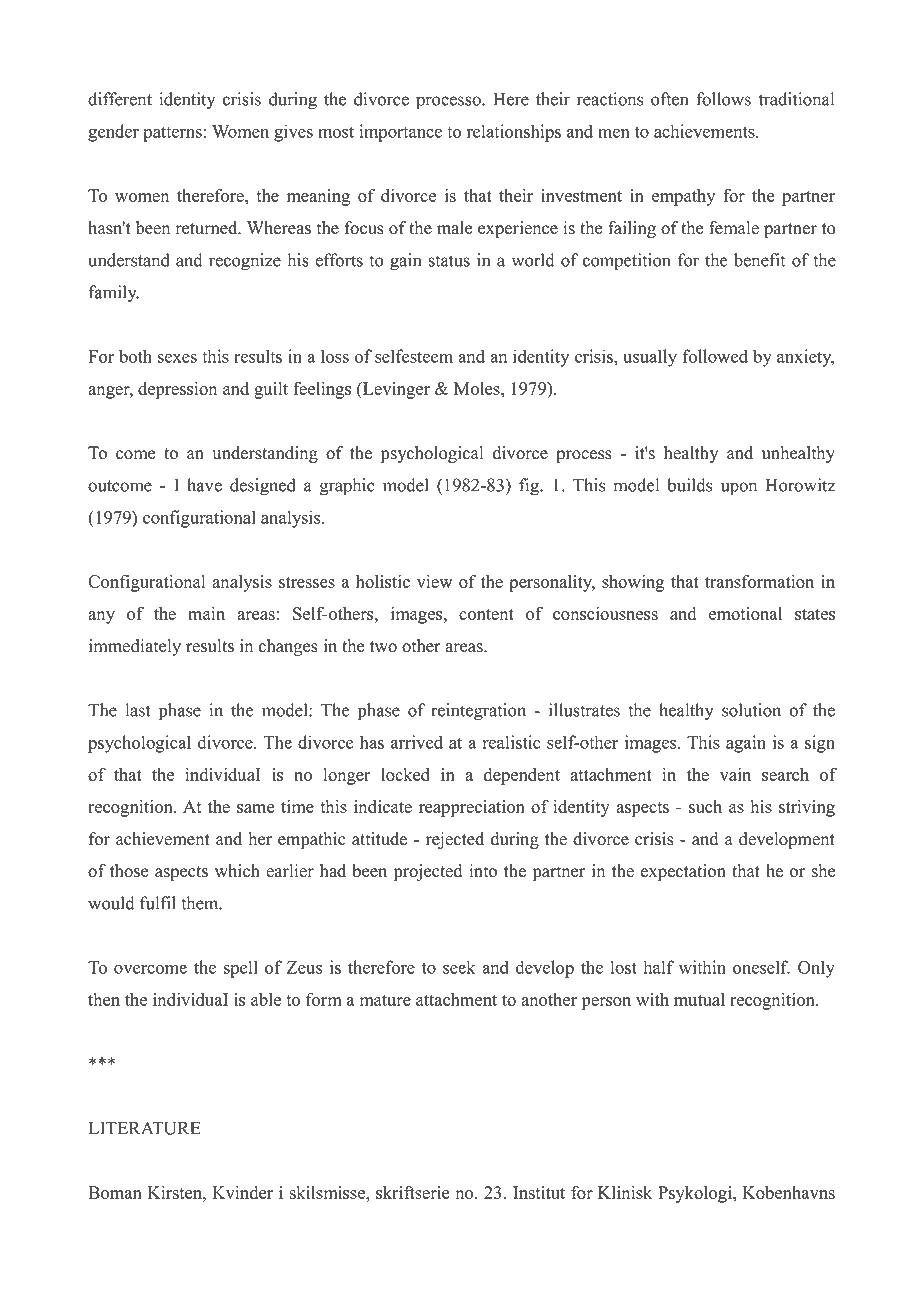 The image size is (924, 1308). I want to click on patterns, so click(172, 134).
